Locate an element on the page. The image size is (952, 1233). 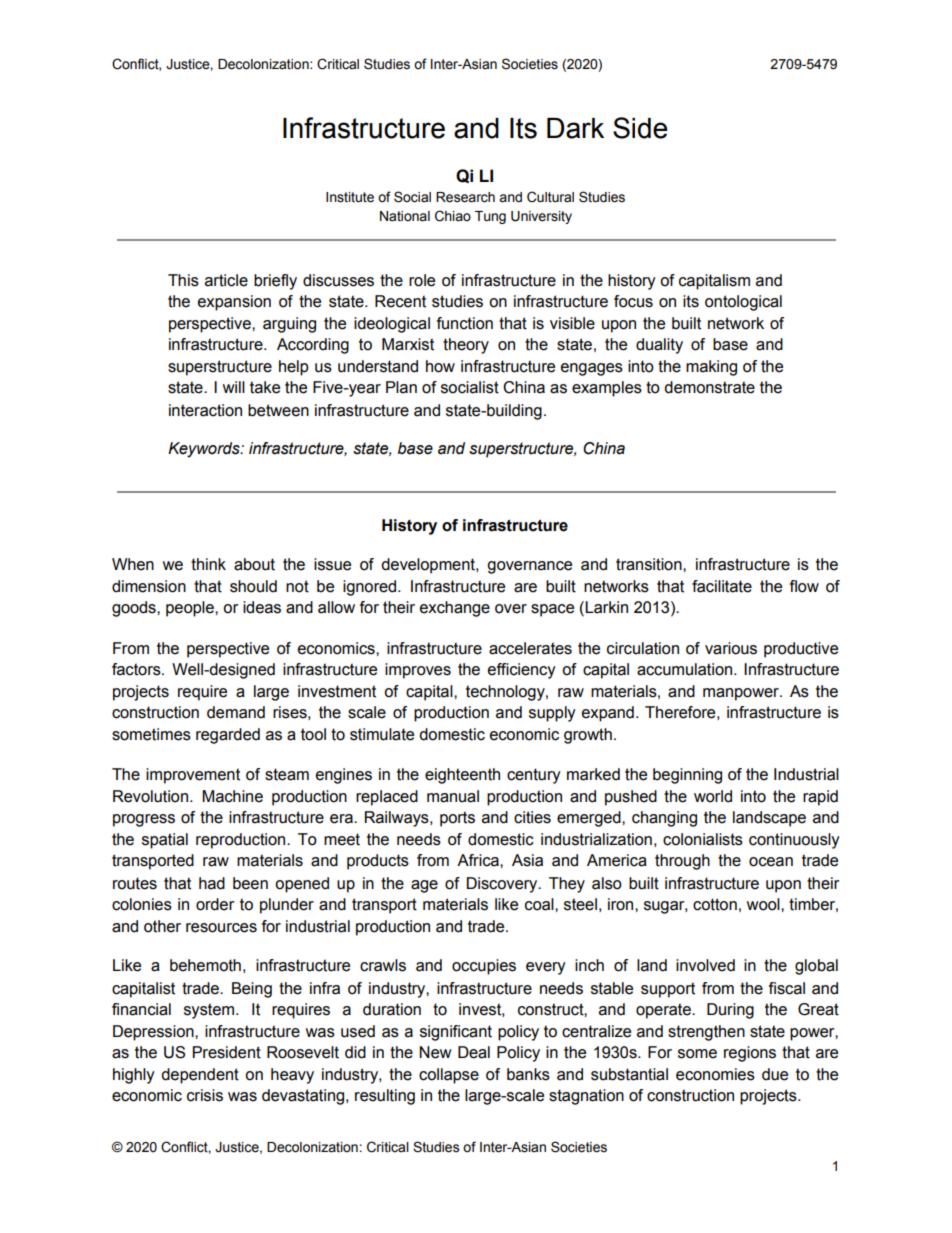
Research is located at coordinates (465, 197).
